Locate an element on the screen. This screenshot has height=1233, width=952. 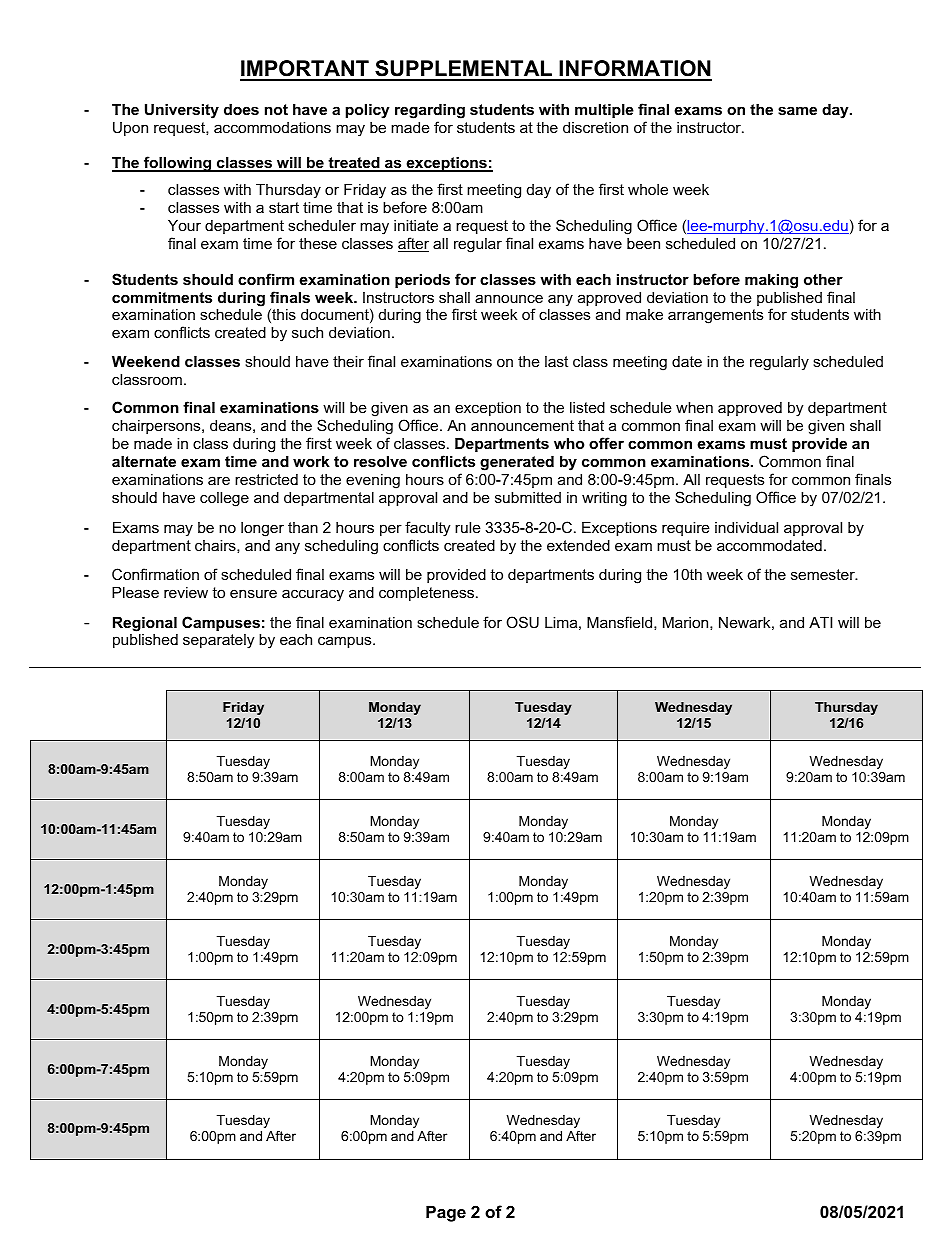
separately is located at coordinates (218, 641).
